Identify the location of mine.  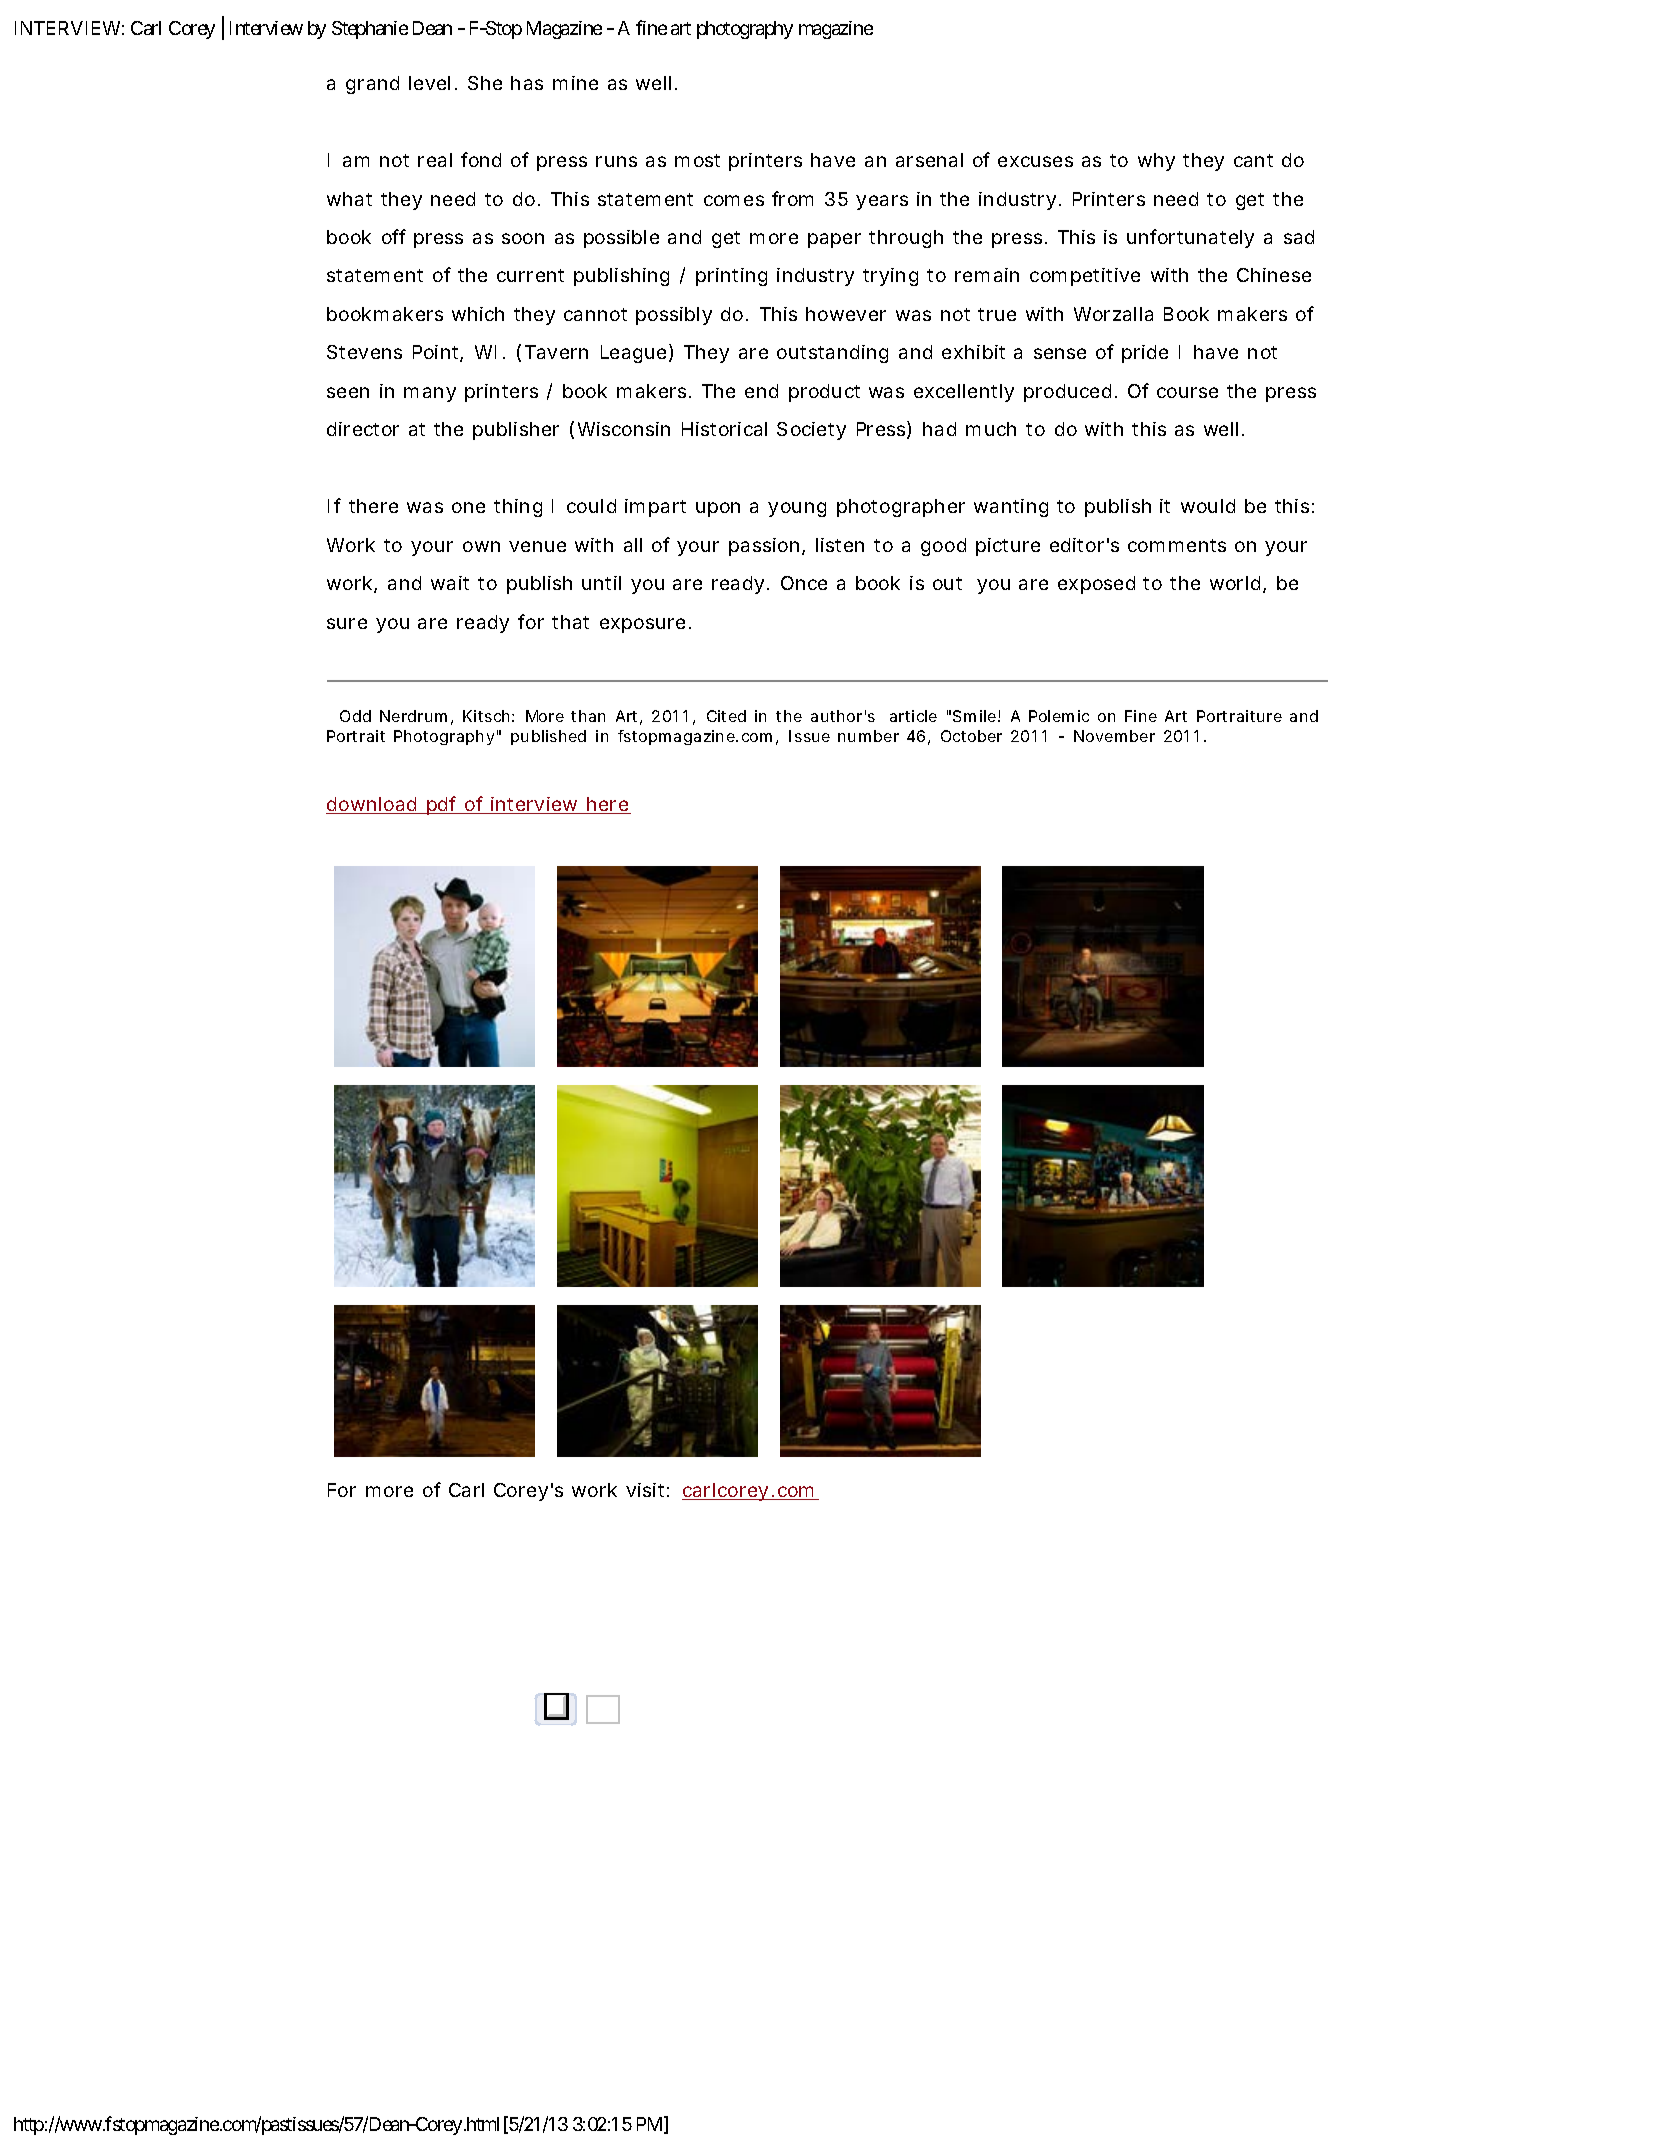
(575, 83).
